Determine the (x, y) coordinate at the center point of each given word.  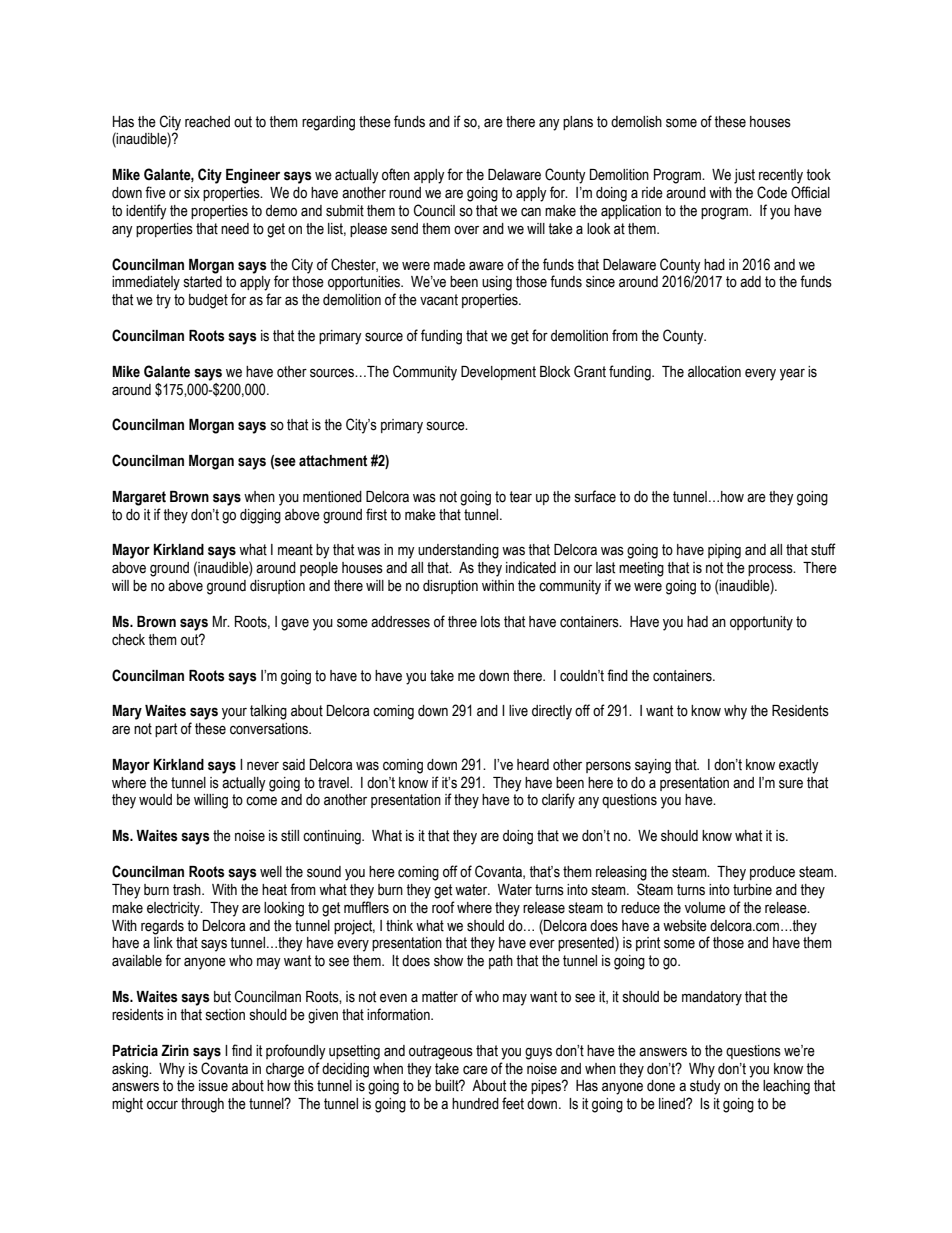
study (705, 1087)
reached (207, 122)
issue (213, 1086)
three (462, 622)
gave (295, 624)
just (744, 176)
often (396, 174)
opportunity (761, 623)
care (475, 1070)
